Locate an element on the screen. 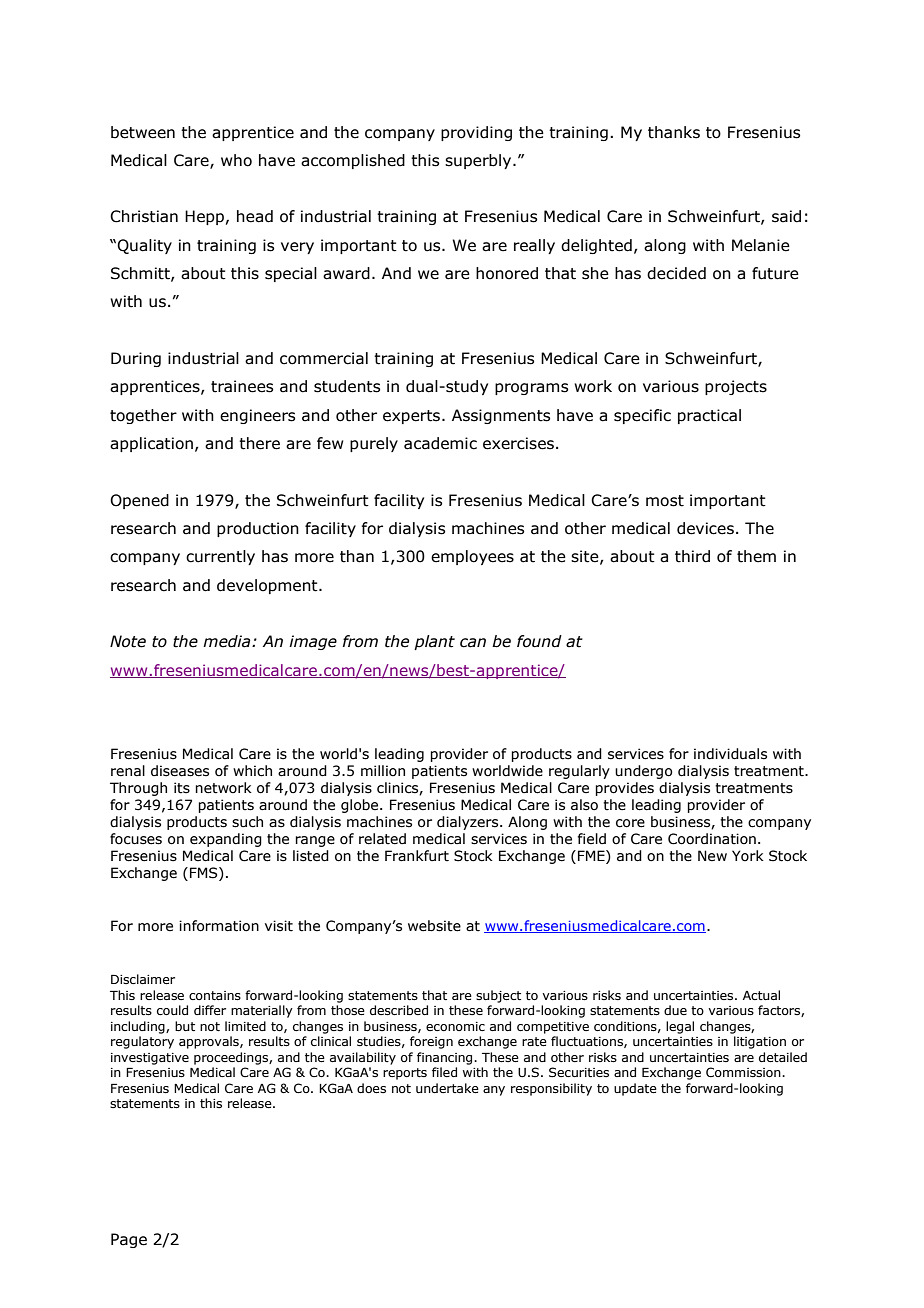  Frankfurt is located at coordinates (417, 856).
